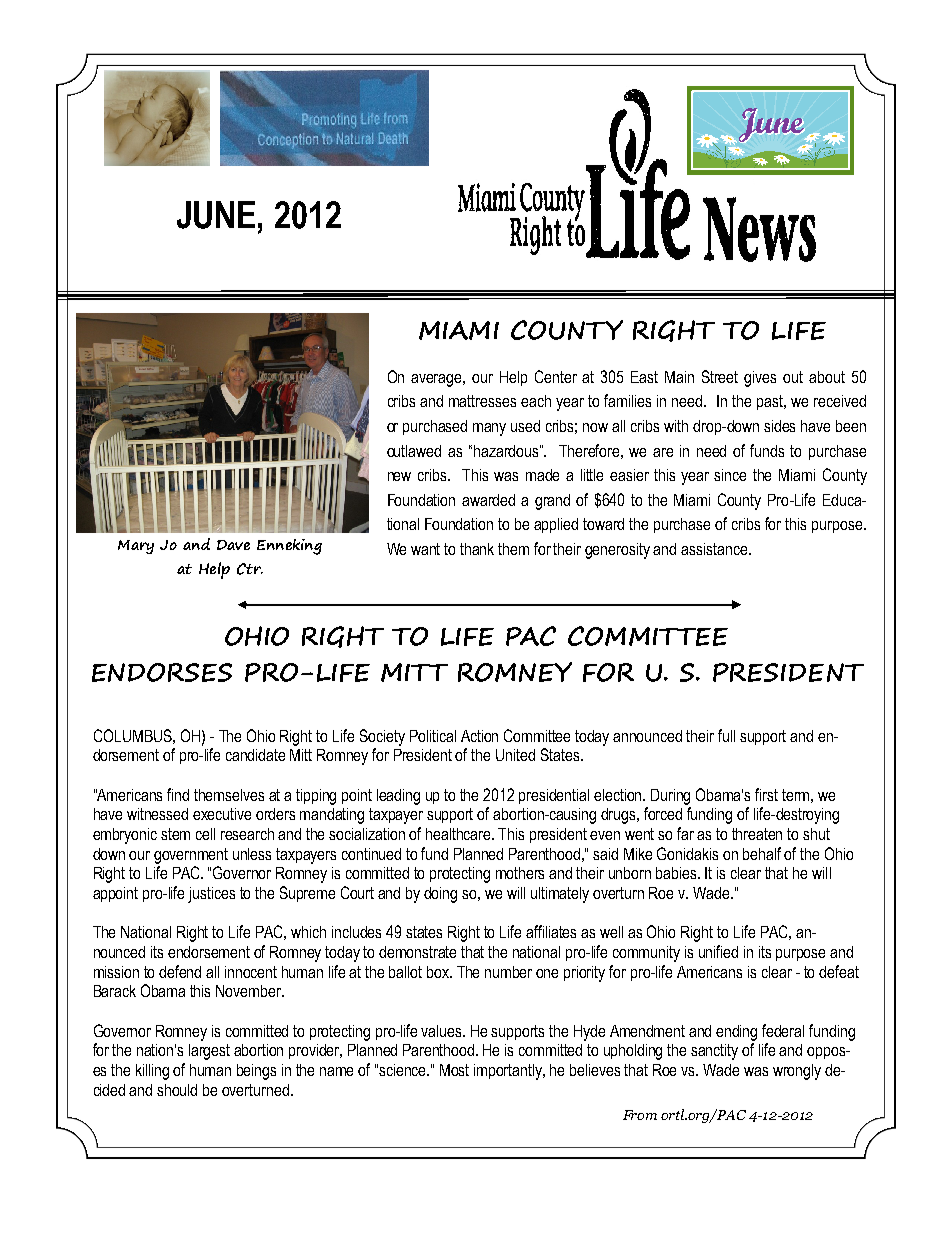  Describe the element at coordinates (216, 215) in the screenshot. I see `JUNE` at that location.
